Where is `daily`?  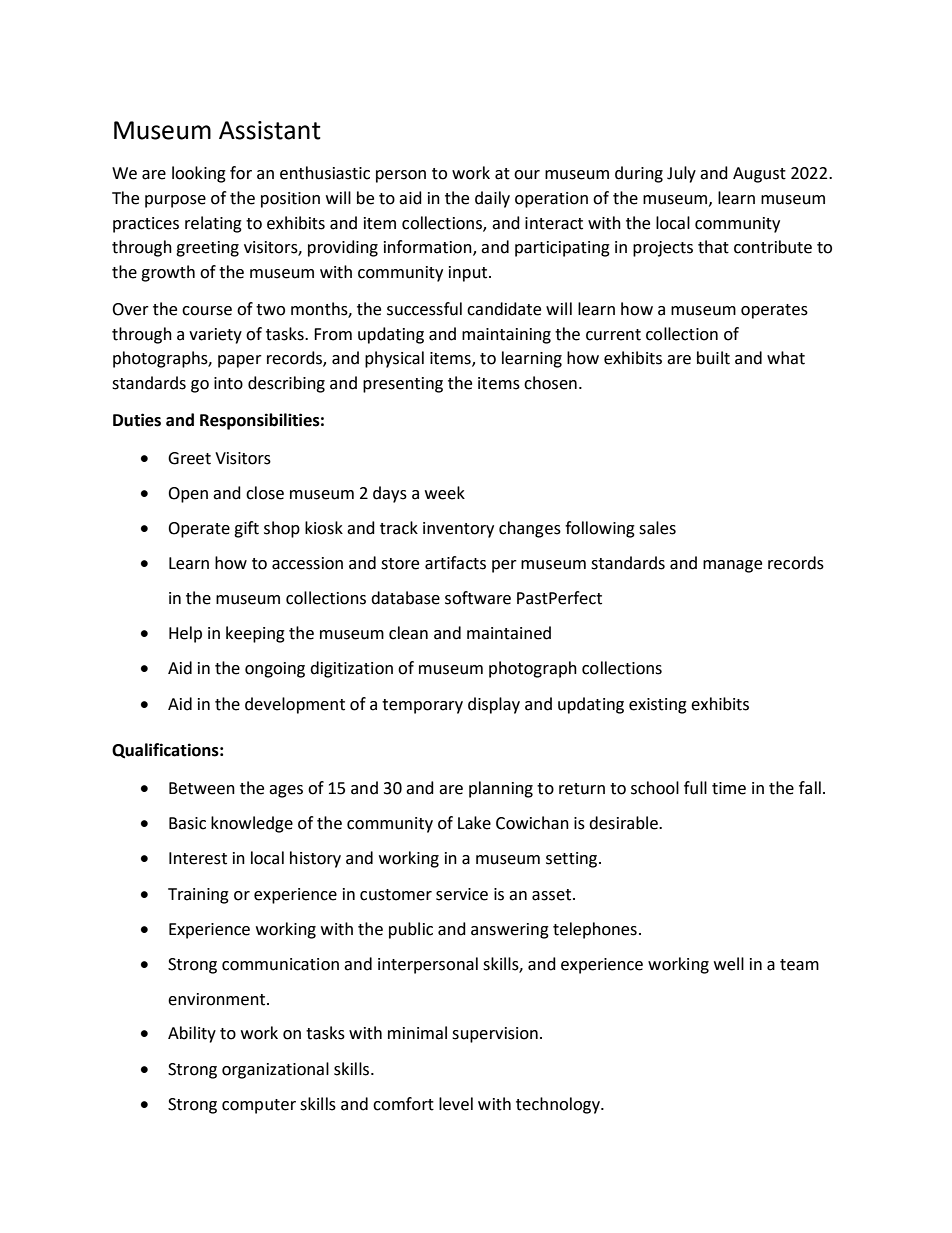
daily is located at coordinates (492, 199).
